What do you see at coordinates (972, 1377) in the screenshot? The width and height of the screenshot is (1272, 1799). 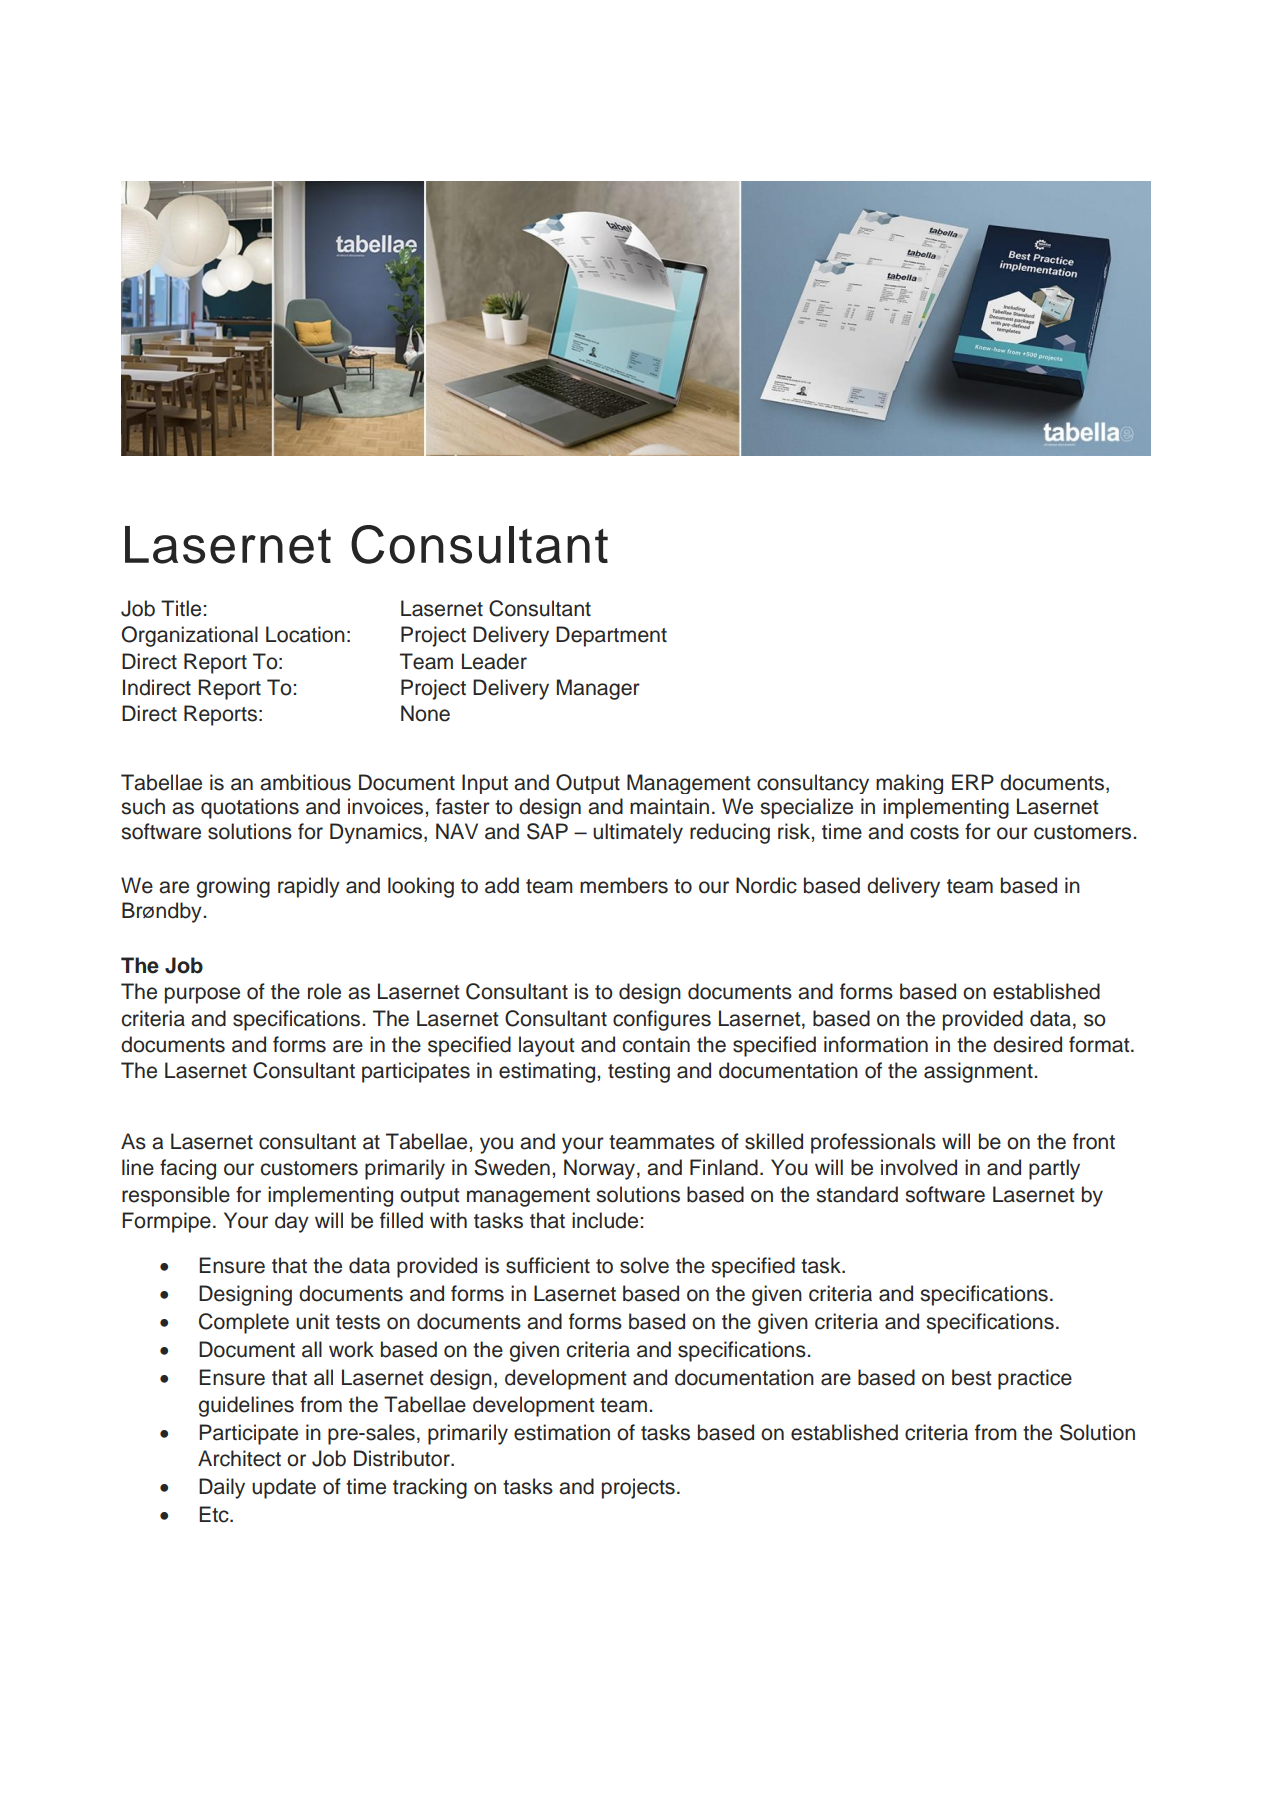 I see `best` at bounding box center [972, 1377].
